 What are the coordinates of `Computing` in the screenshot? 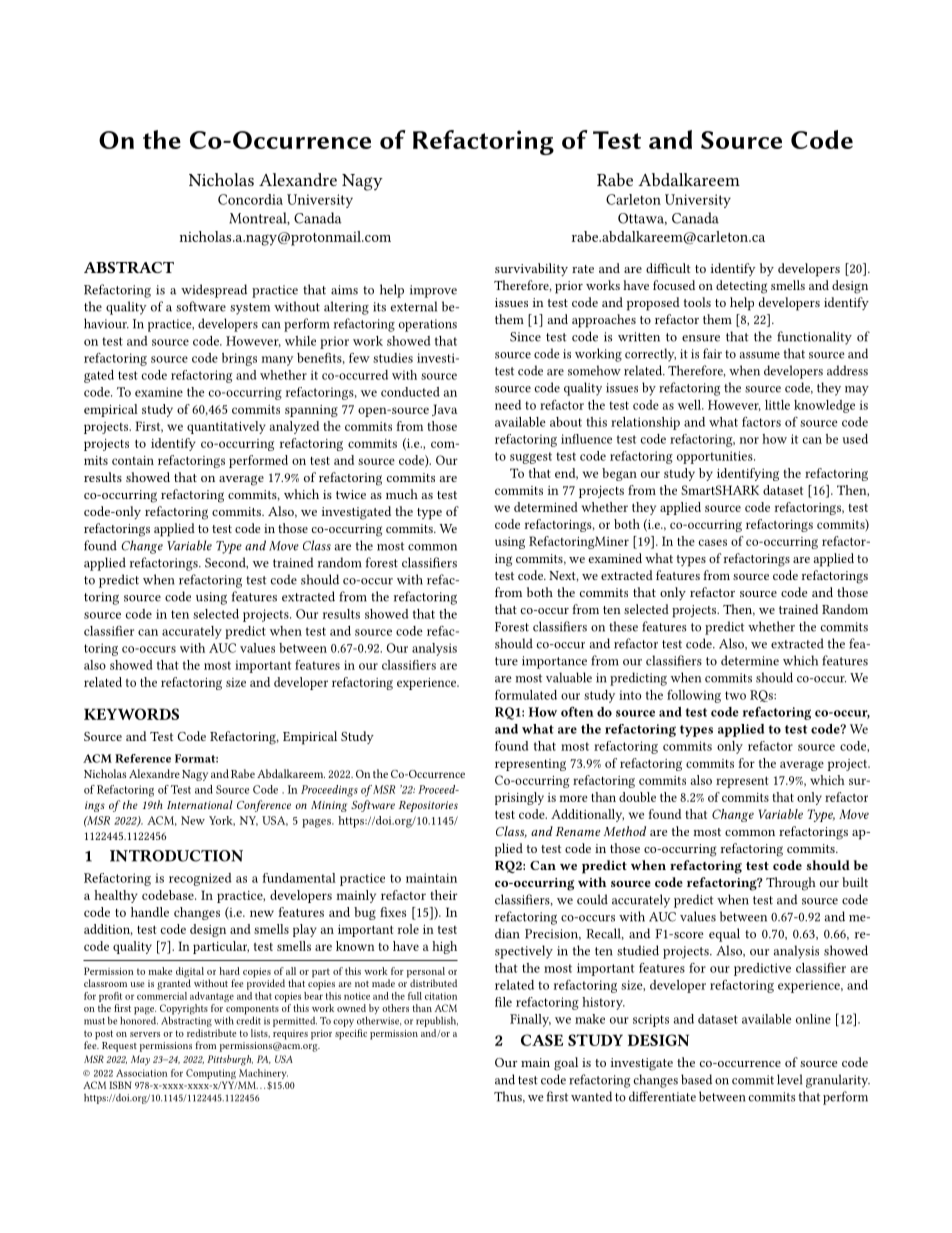 It's located at (211, 1074).
